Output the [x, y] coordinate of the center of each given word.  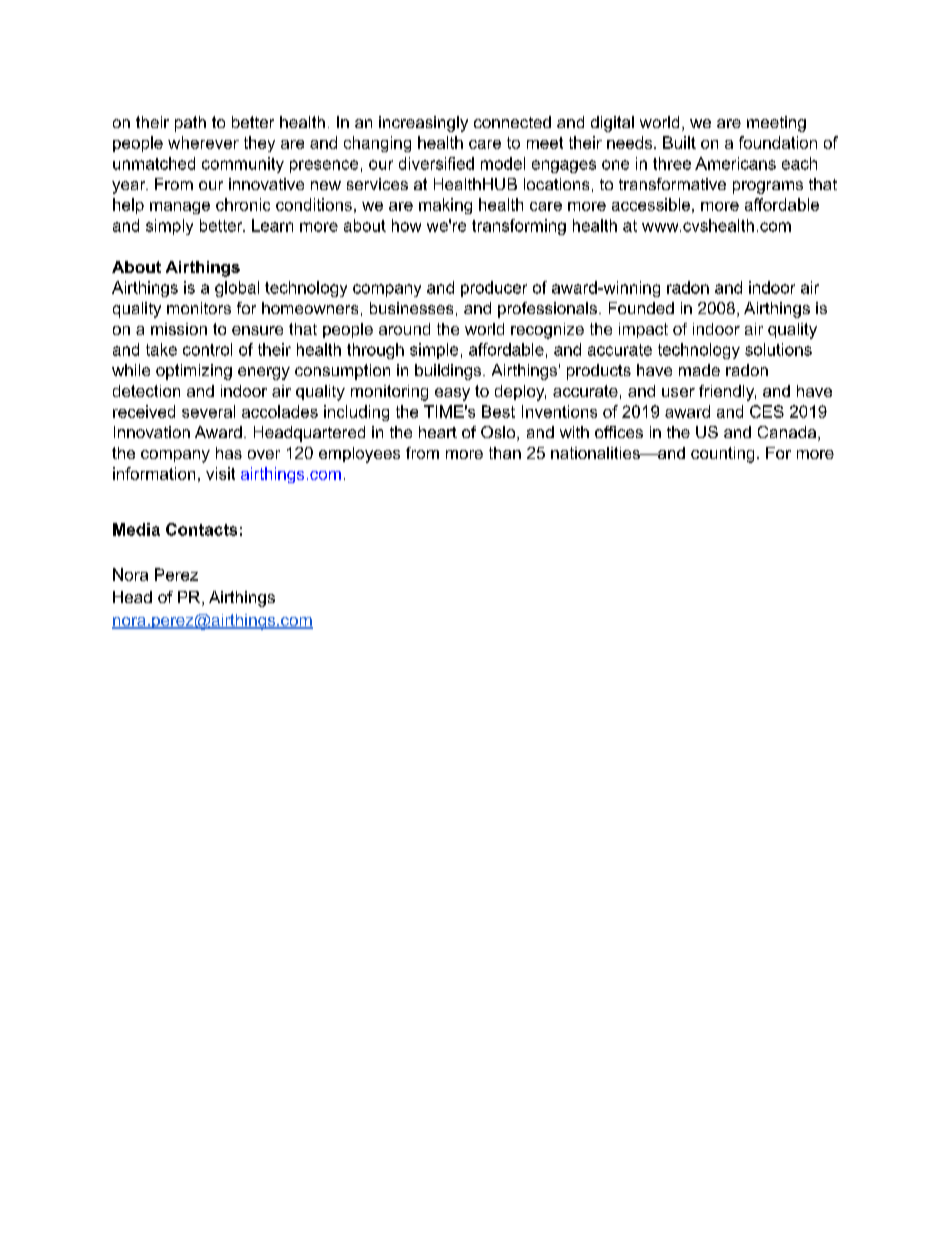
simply [169, 227]
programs [768, 187]
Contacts [201, 529]
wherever [203, 142]
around [404, 329]
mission [179, 329]
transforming [519, 227]
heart [438, 432]
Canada [787, 432]
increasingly [423, 124]
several [208, 411]
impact [643, 330]
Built [679, 142]
